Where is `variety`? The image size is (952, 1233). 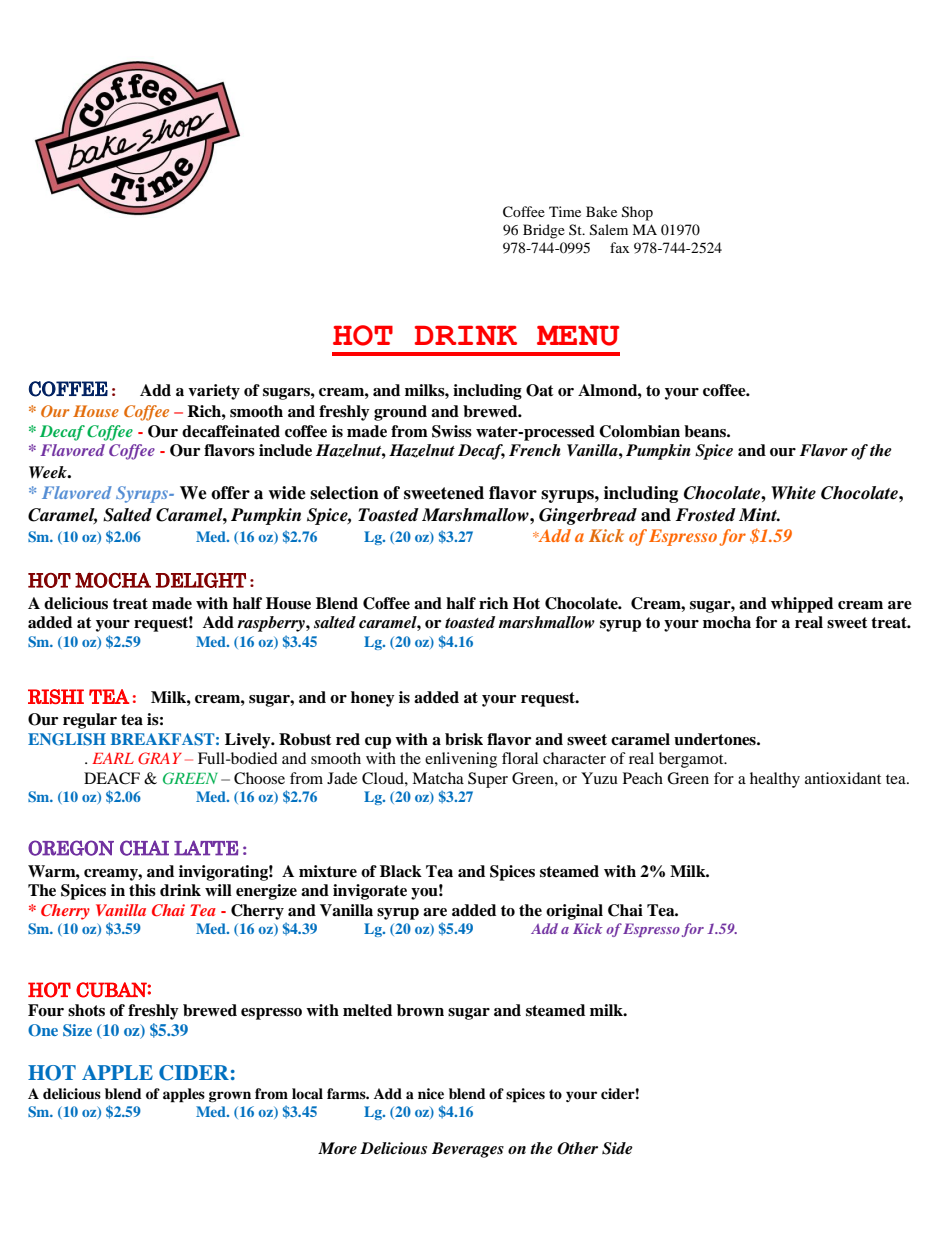 variety is located at coordinates (214, 392).
